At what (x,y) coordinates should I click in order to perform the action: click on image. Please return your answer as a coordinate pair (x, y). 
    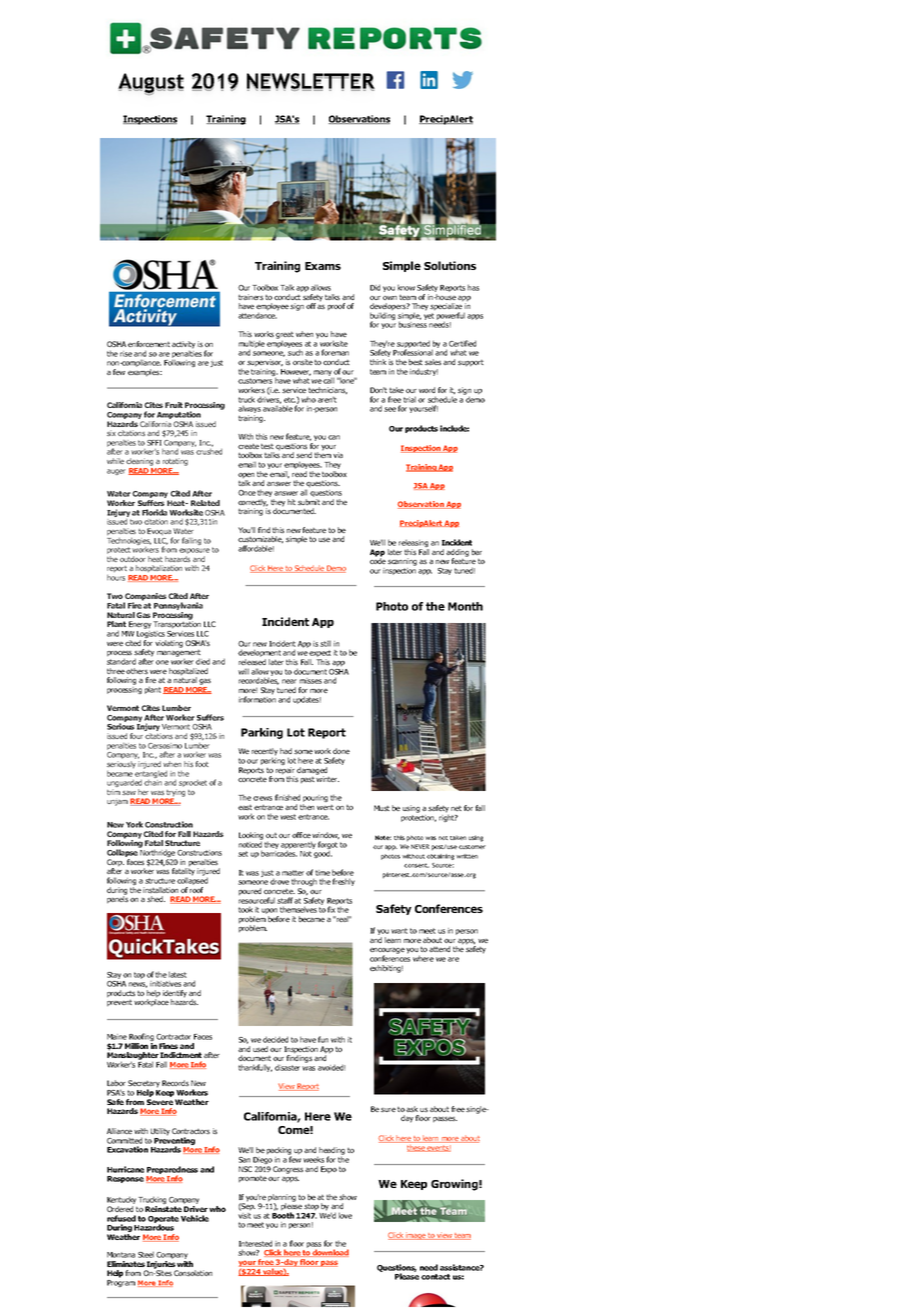
    Looking at the image, I should click on (415, 1236).
